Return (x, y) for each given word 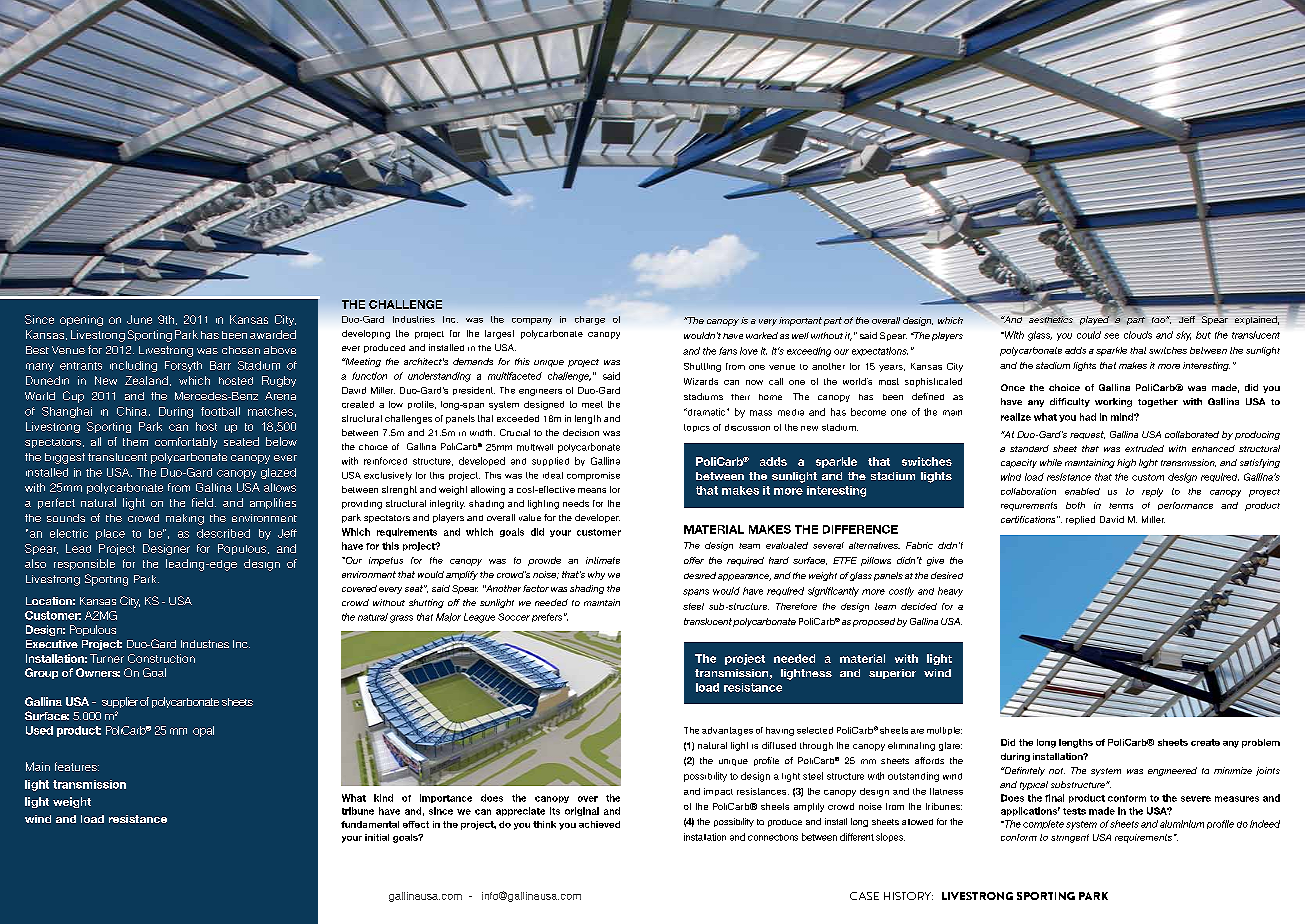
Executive (52, 644)
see (1111, 336)
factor (536, 588)
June (139, 319)
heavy (950, 592)
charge (590, 320)
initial (377, 837)
